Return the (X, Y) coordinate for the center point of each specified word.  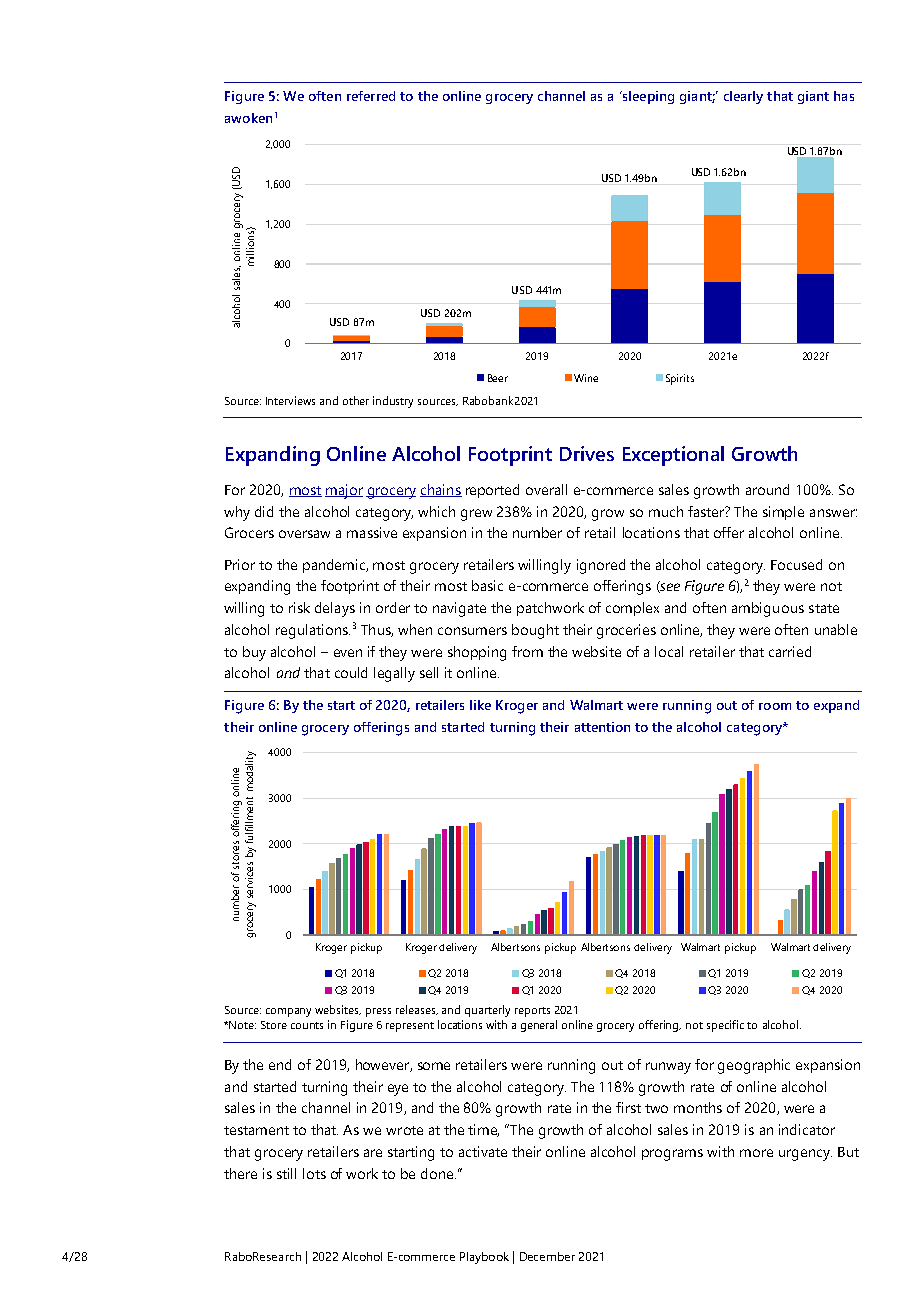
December (547, 1256)
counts (307, 1025)
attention (602, 727)
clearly (743, 97)
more (756, 1153)
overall (546, 489)
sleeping (647, 97)
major (344, 491)
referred (371, 96)
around (767, 489)
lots (314, 1173)
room (775, 706)
